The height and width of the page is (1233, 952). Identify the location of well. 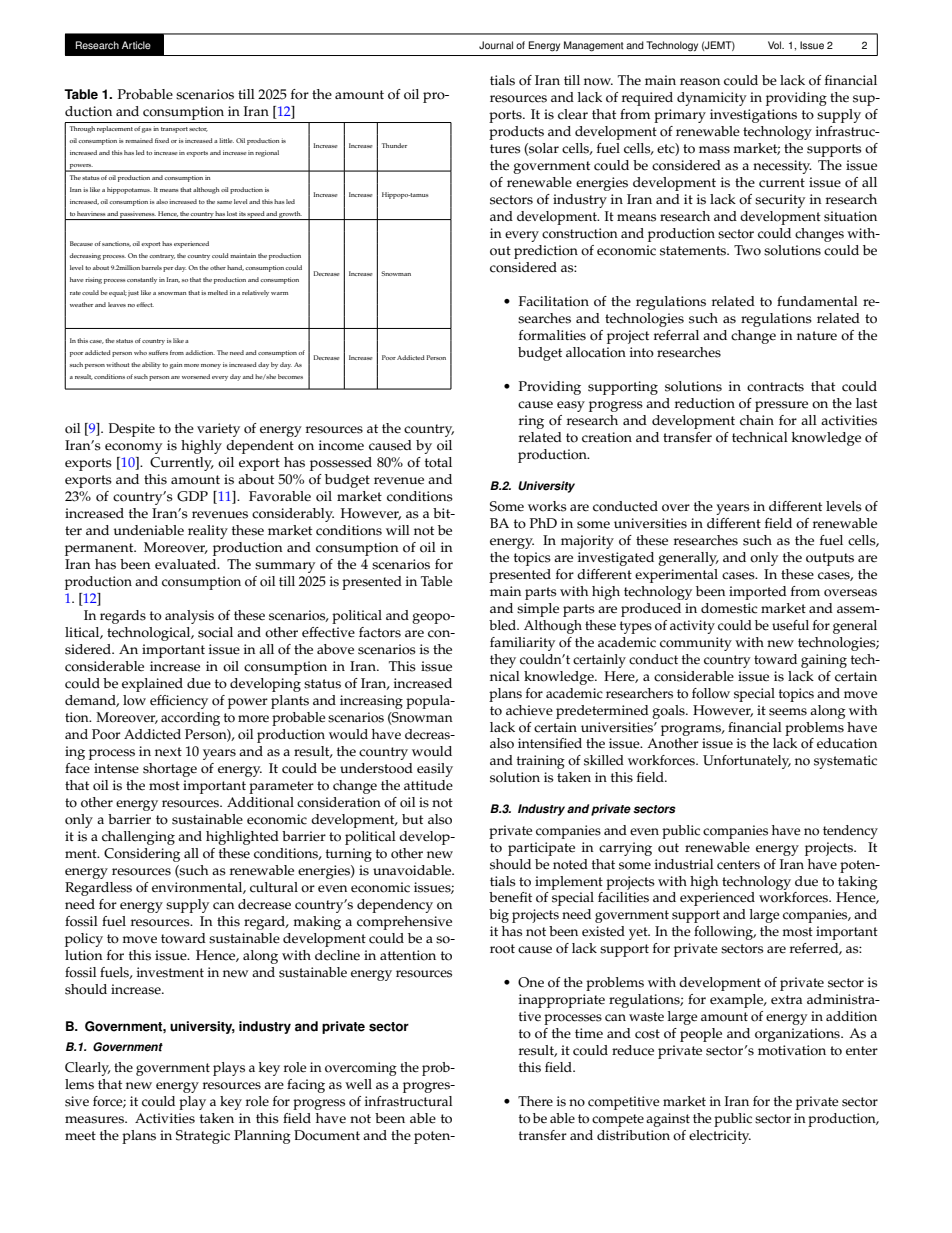
(358, 1084).
